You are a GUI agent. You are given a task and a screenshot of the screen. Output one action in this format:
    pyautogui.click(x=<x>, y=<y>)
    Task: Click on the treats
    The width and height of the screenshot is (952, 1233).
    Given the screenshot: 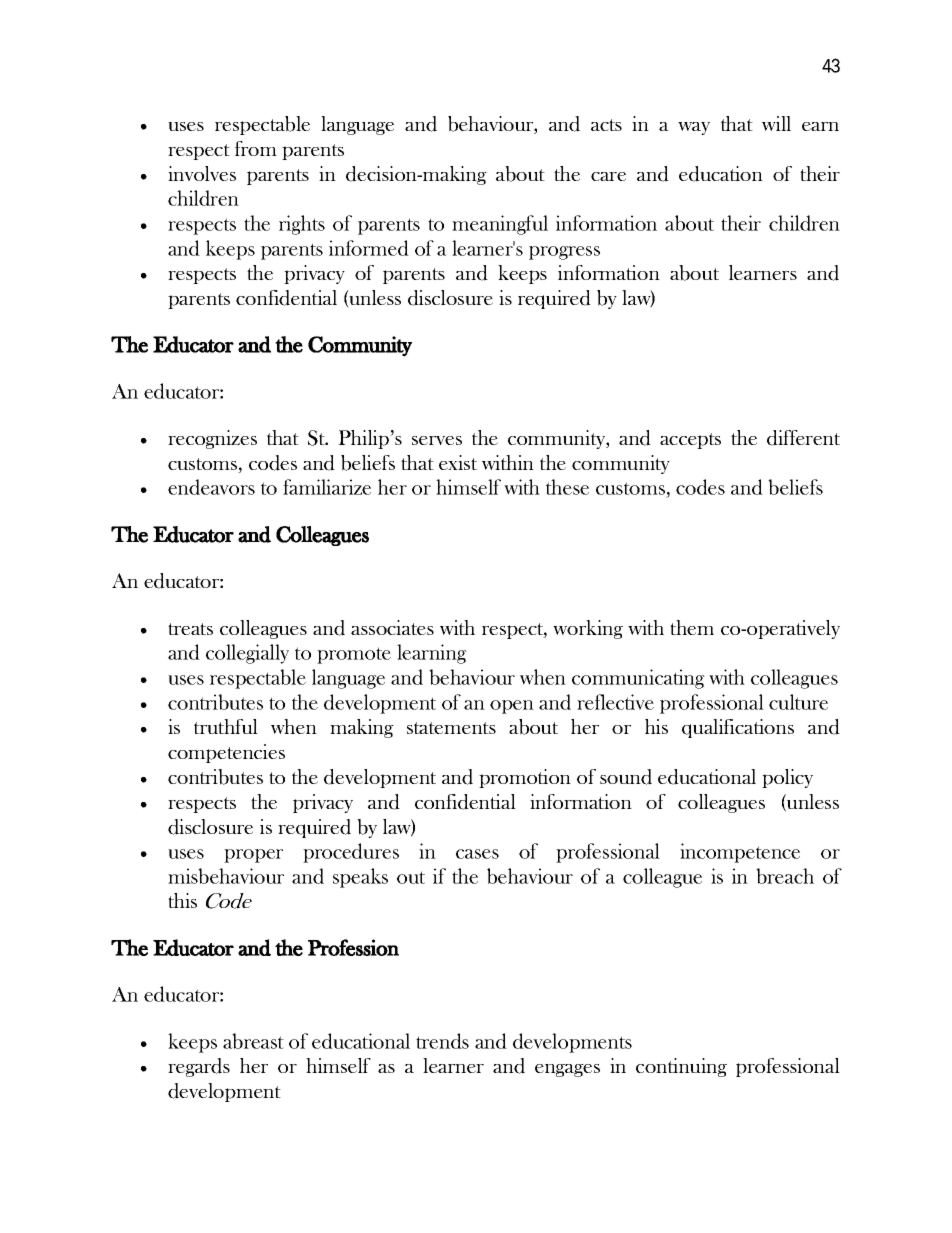 What is the action you would take?
    pyautogui.click(x=190, y=629)
